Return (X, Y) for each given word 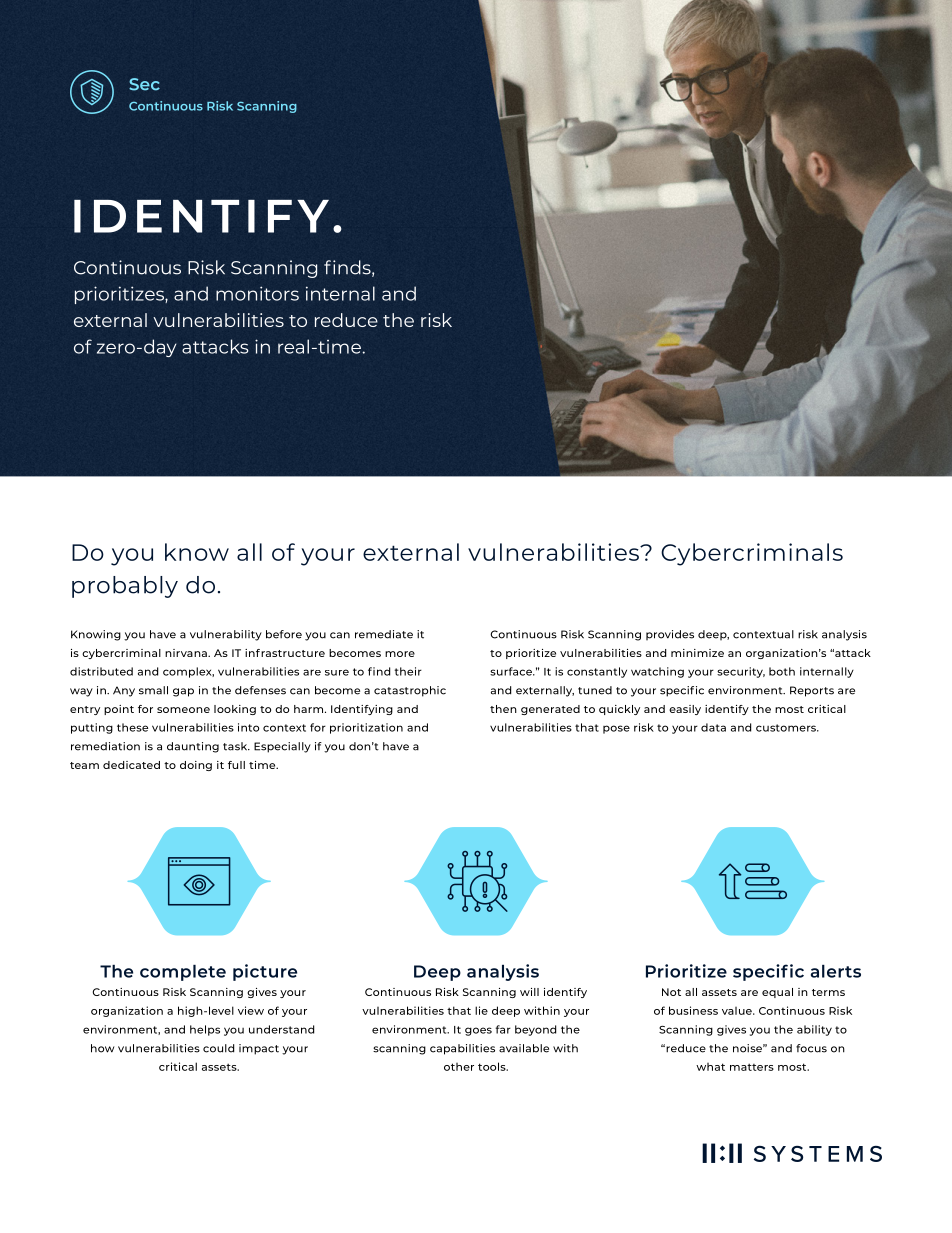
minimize (697, 653)
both (782, 671)
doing (196, 766)
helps (205, 1030)
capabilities (462, 1049)
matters (752, 1067)
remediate (384, 634)
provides (670, 635)
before (284, 634)
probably (125, 587)
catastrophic (410, 691)
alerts (836, 971)
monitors (257, 293)
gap (183, 692)
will (529, 992)
